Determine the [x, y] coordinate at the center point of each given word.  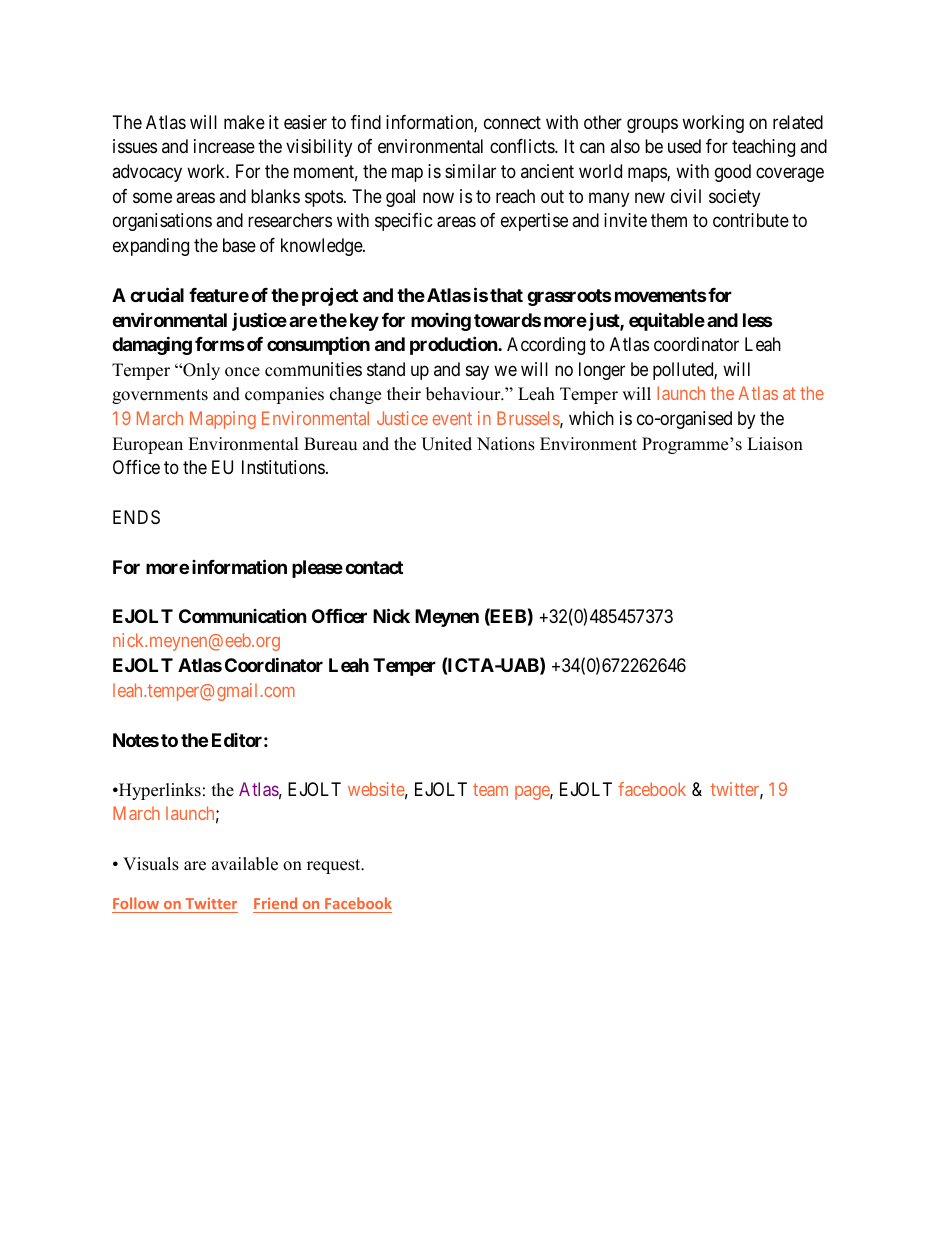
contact [374, 567]
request [335, 866]
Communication [243, 615]
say [477, 372]
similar [470, 171]
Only [200, 371]
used [684, 146]
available [245, 864]
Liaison [775, 444]
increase [224, 146]
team [490, 789]
